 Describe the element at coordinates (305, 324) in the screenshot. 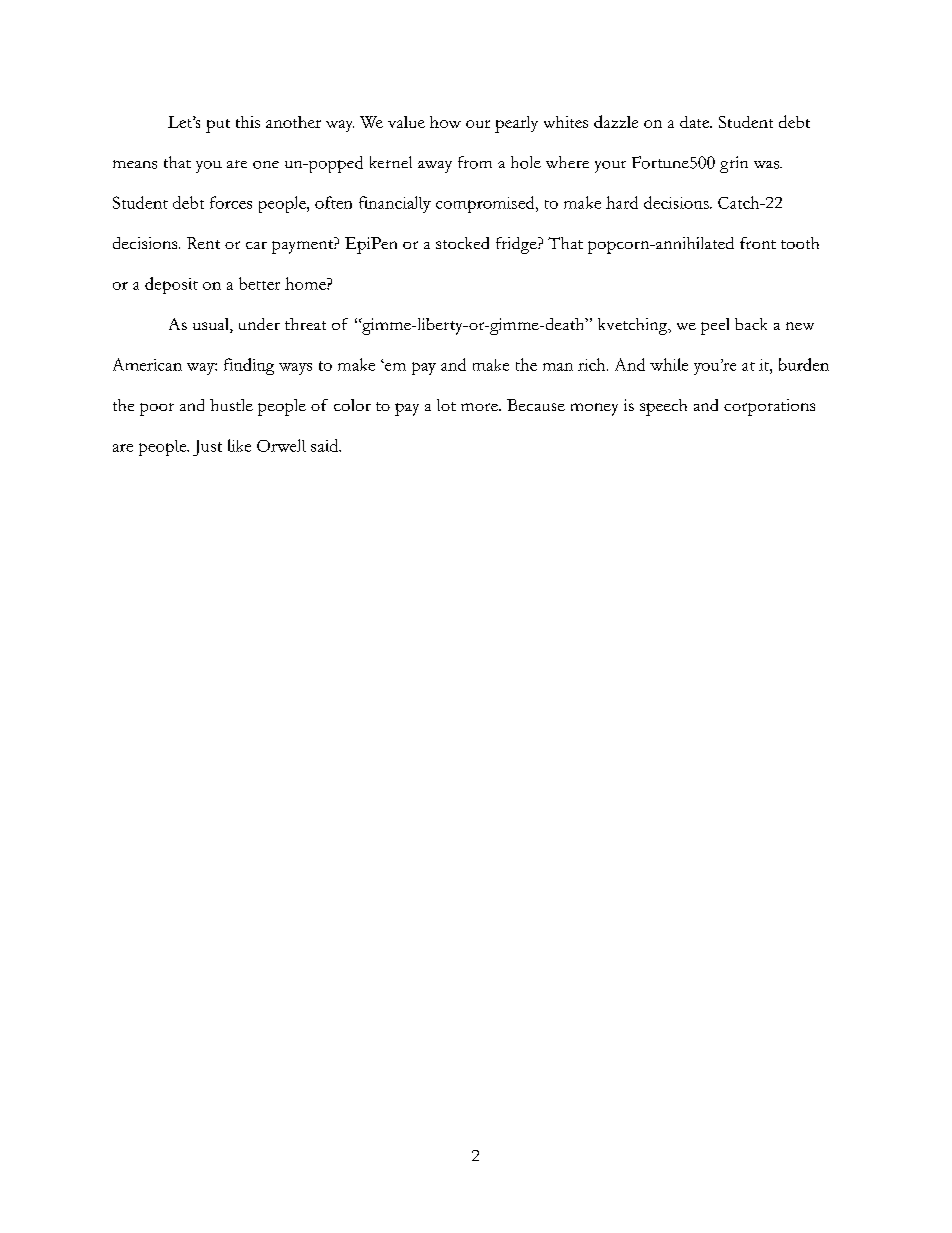

I see `threat` at that location.
